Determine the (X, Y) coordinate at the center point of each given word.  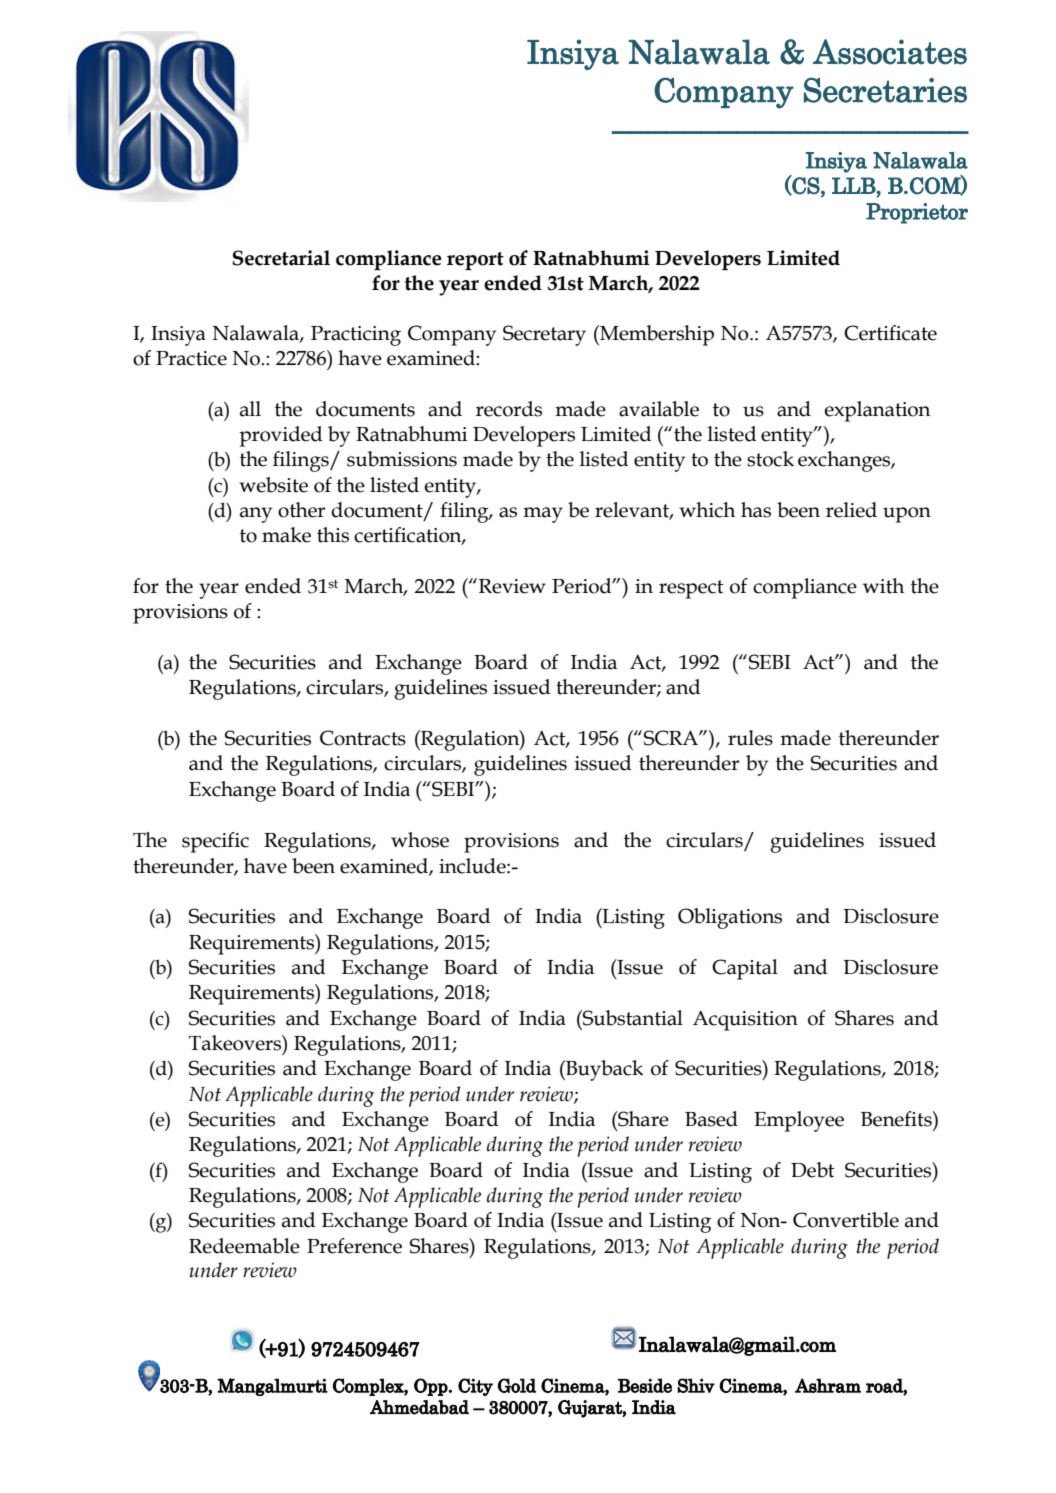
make (286, 535)
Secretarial (281, 258)
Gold (517, 1385)
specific (215, 842)
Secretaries (885, 90)
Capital (745, 969)
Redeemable (244, 1246)
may (543, 515)
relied (851, 510)
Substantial (632, 1018)
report (475, 261)
